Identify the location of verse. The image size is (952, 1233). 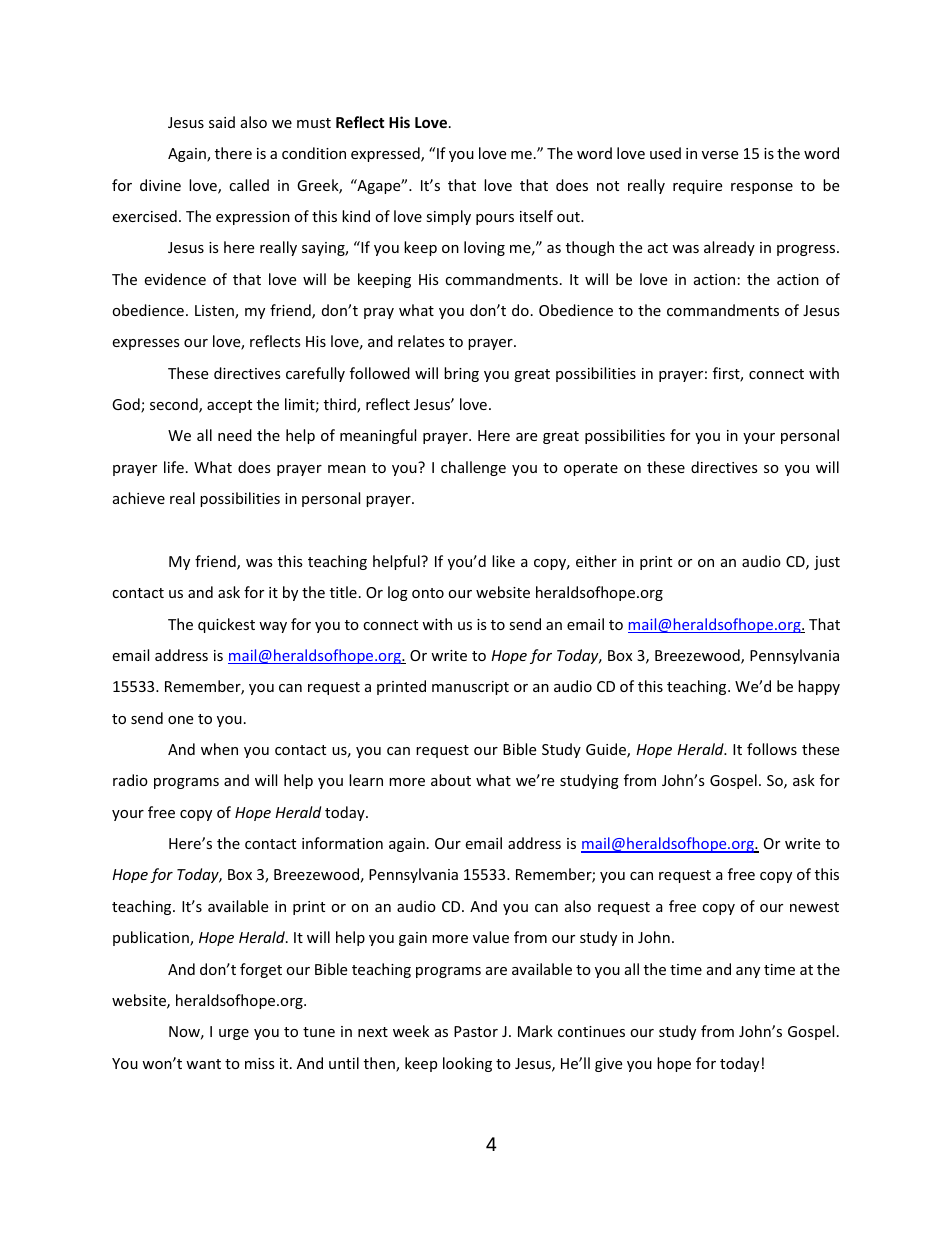
(720, 155).
